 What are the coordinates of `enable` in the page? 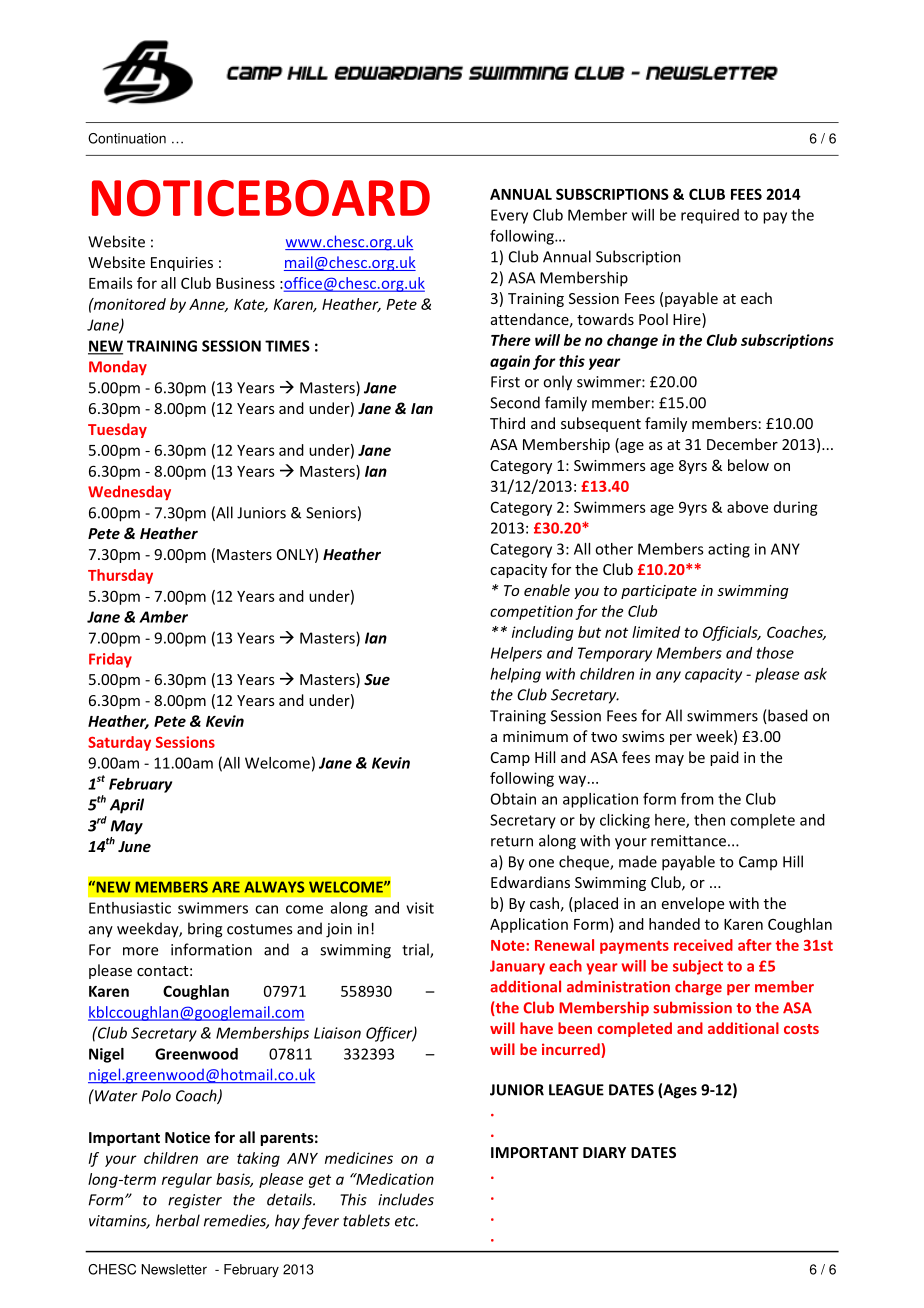 It's located at (547, 590).
